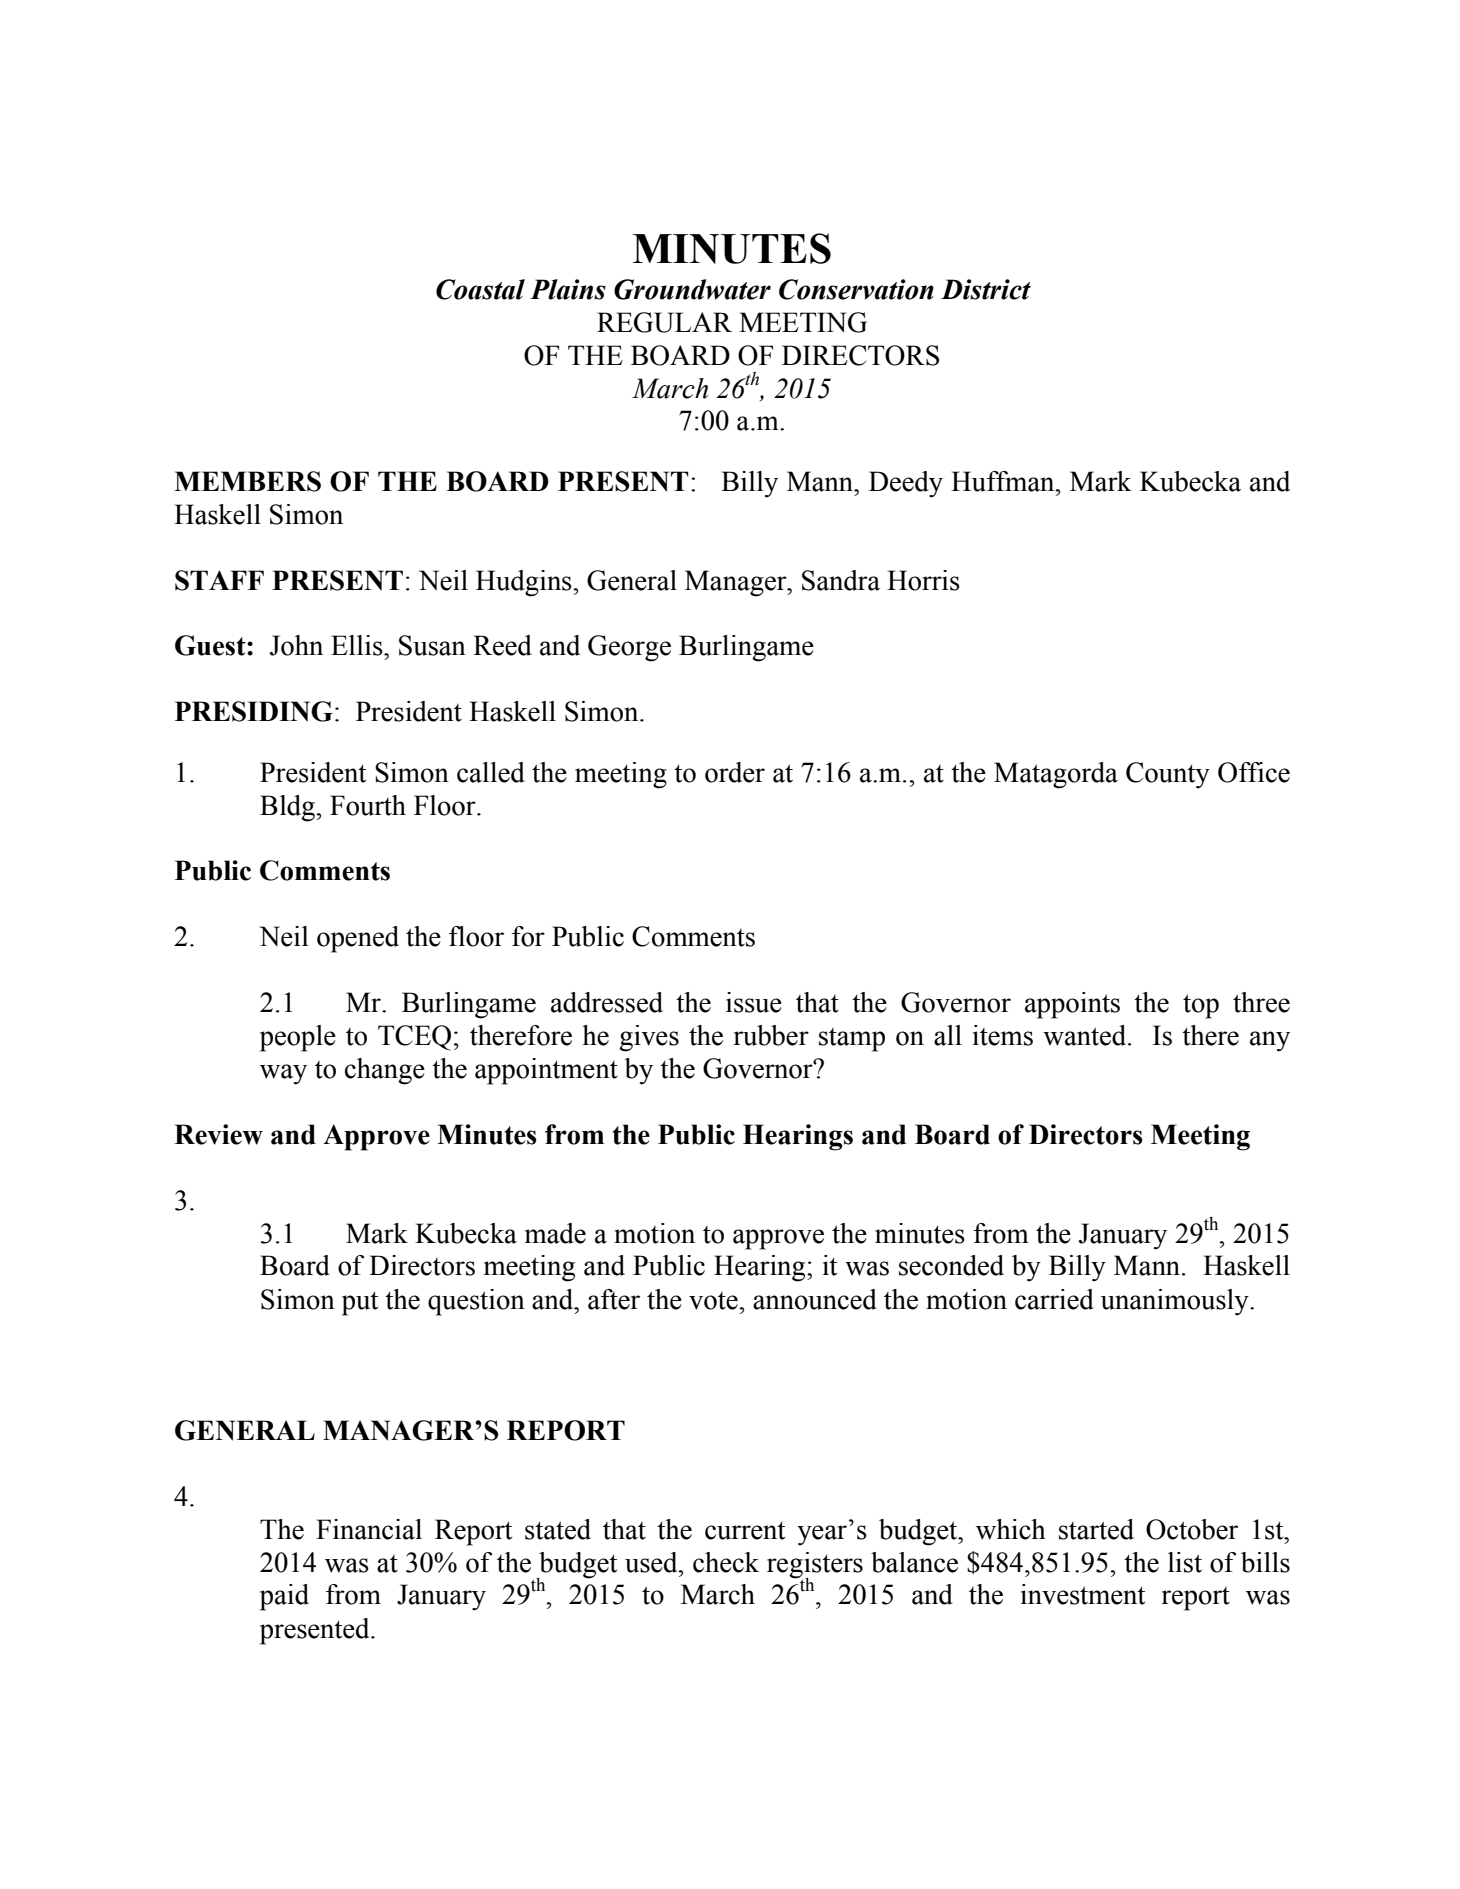 The width and height of the screenshot is (1460, 1889). I want to click on District, so click(986, 289).
